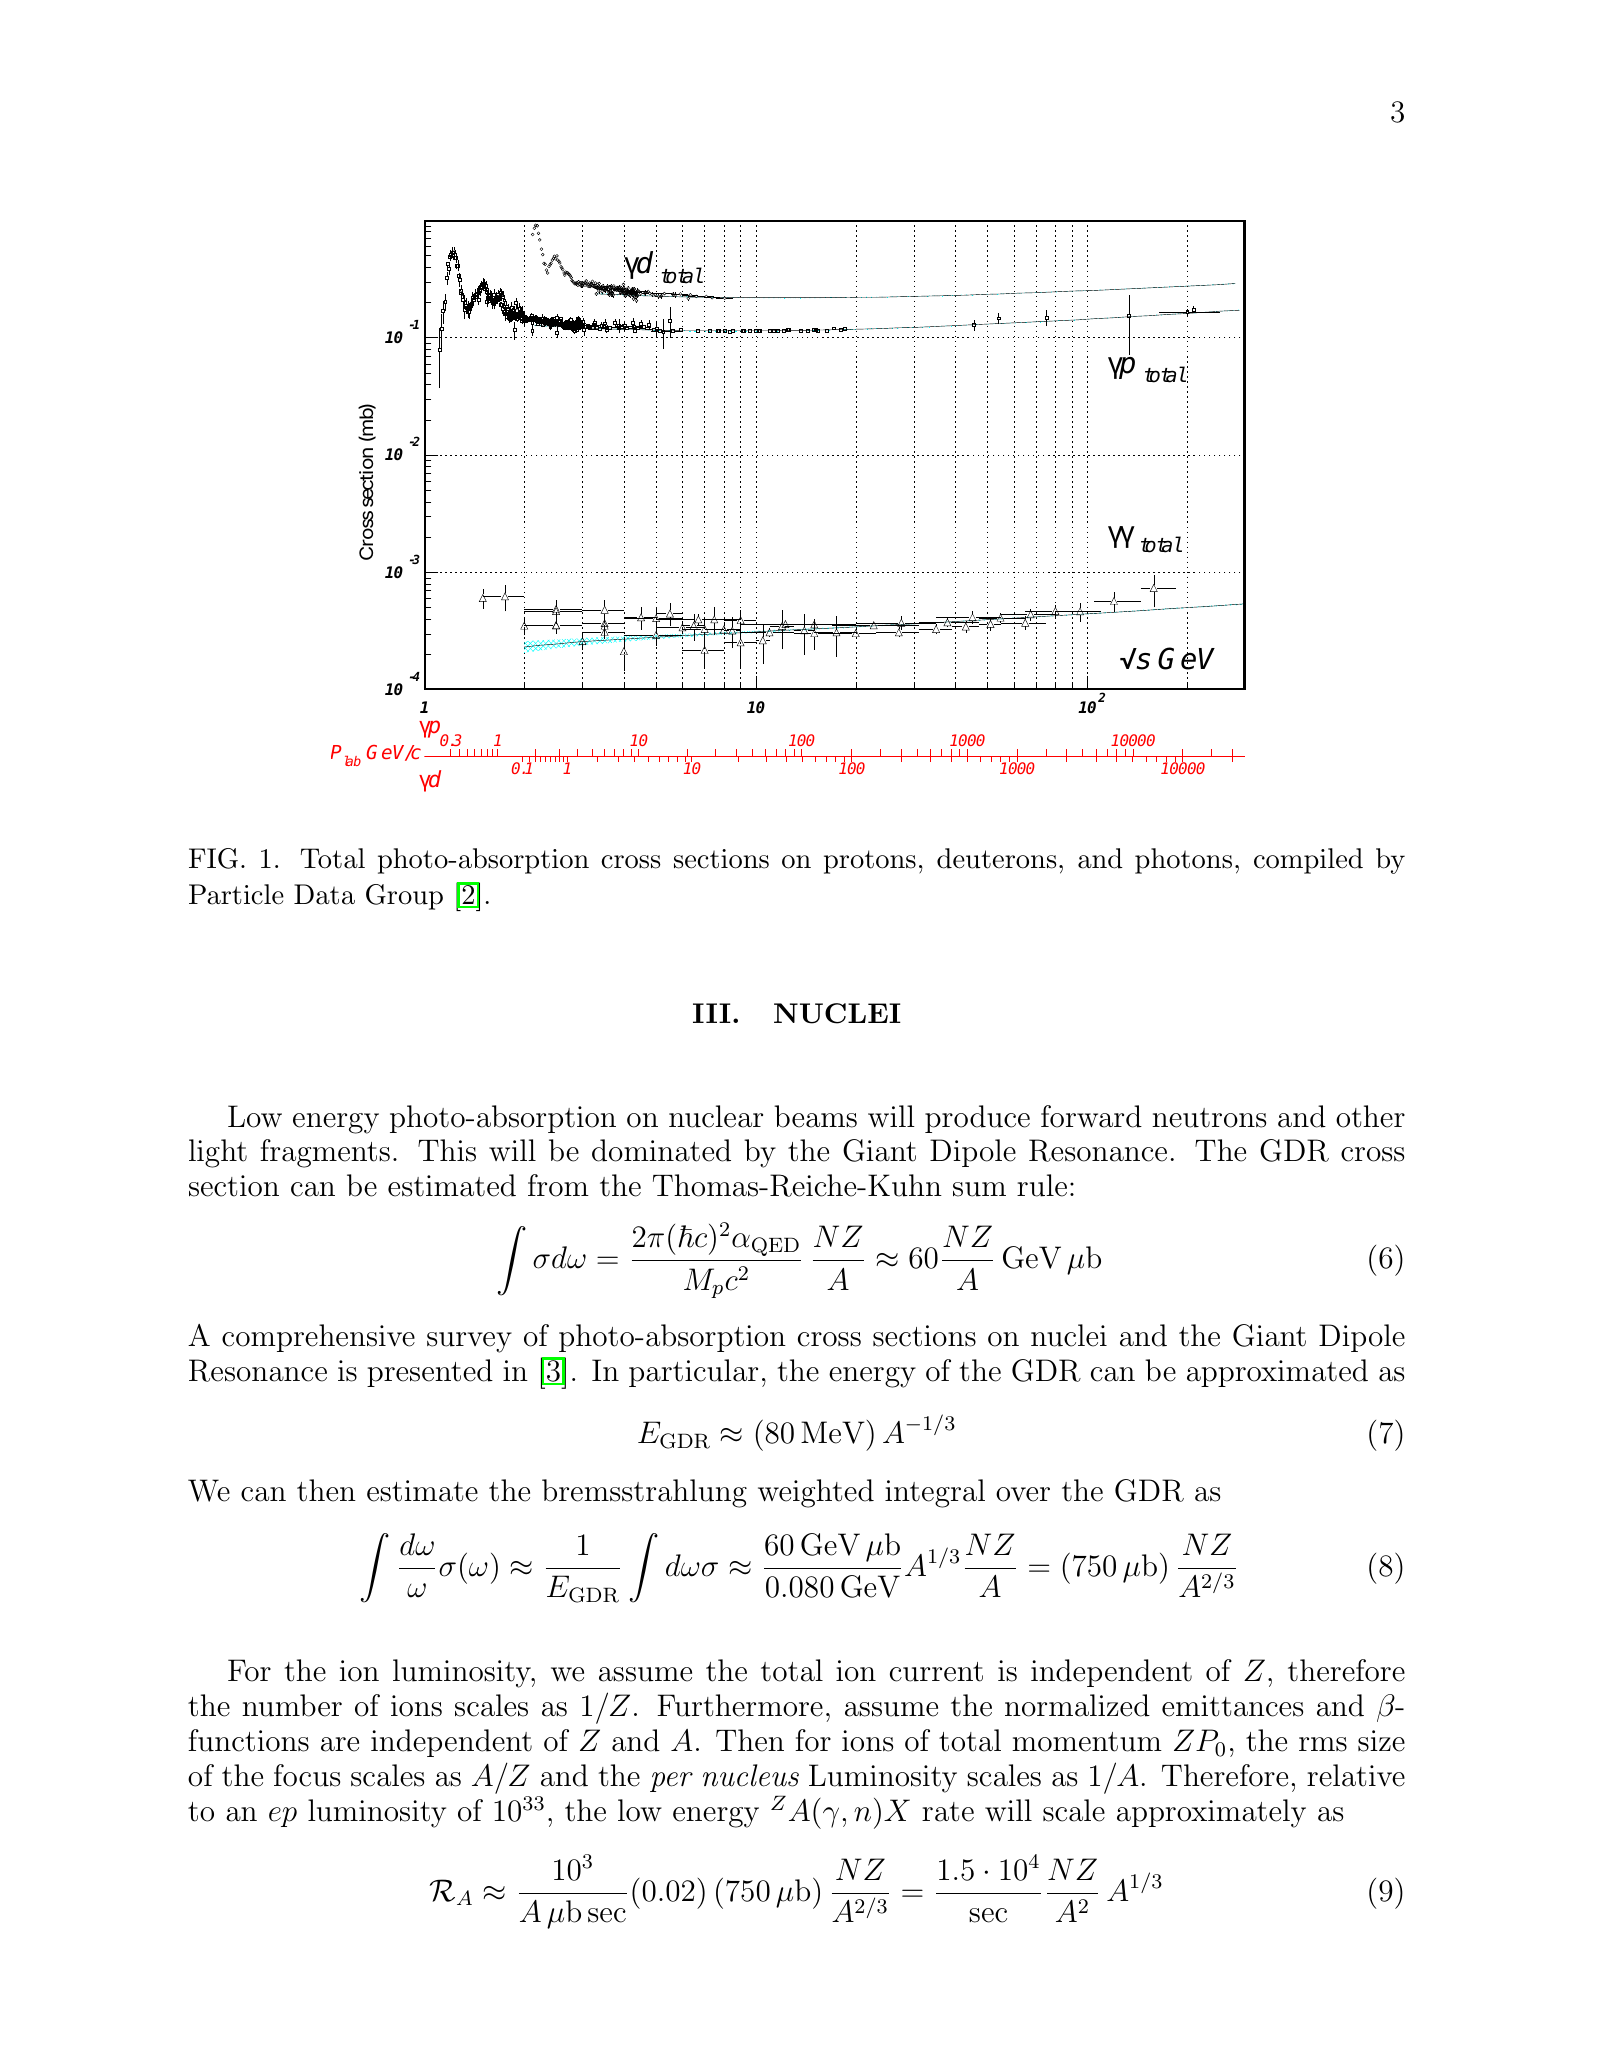 This screenshot has height=2067, width=1598. Describe the element at coordinates (751, 1775) in the screenshot. I see `nucleus` at that location.
